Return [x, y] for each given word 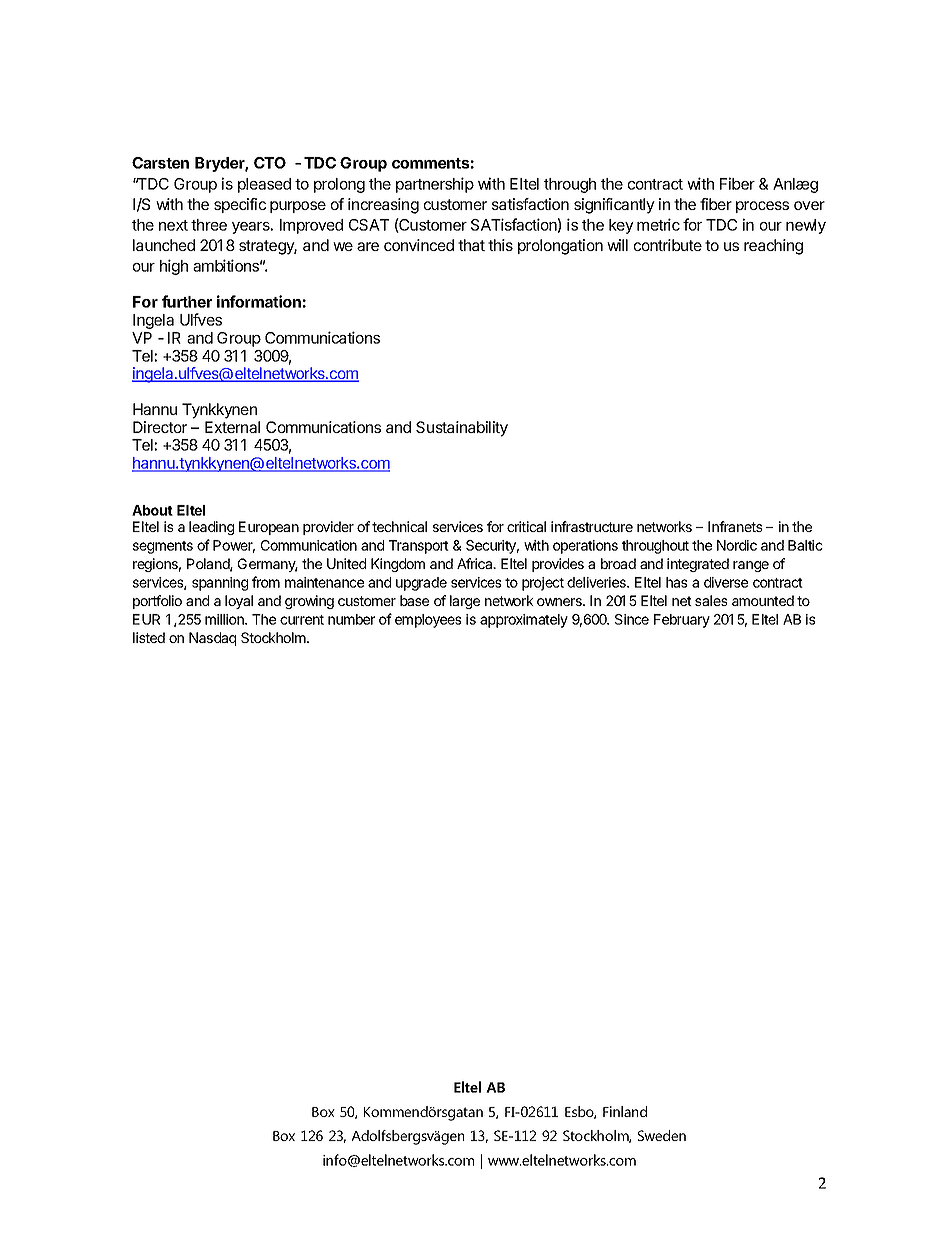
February [682, 621]
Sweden [662, 1135]
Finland [625, 1111]
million [225, 619]
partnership [435, 185]
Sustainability [462, 429]
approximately [524, 621]
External [232, 427]
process [762, 207]
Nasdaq [212, 639]
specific [240, 205]
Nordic [737, 545]
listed [149, 637]
